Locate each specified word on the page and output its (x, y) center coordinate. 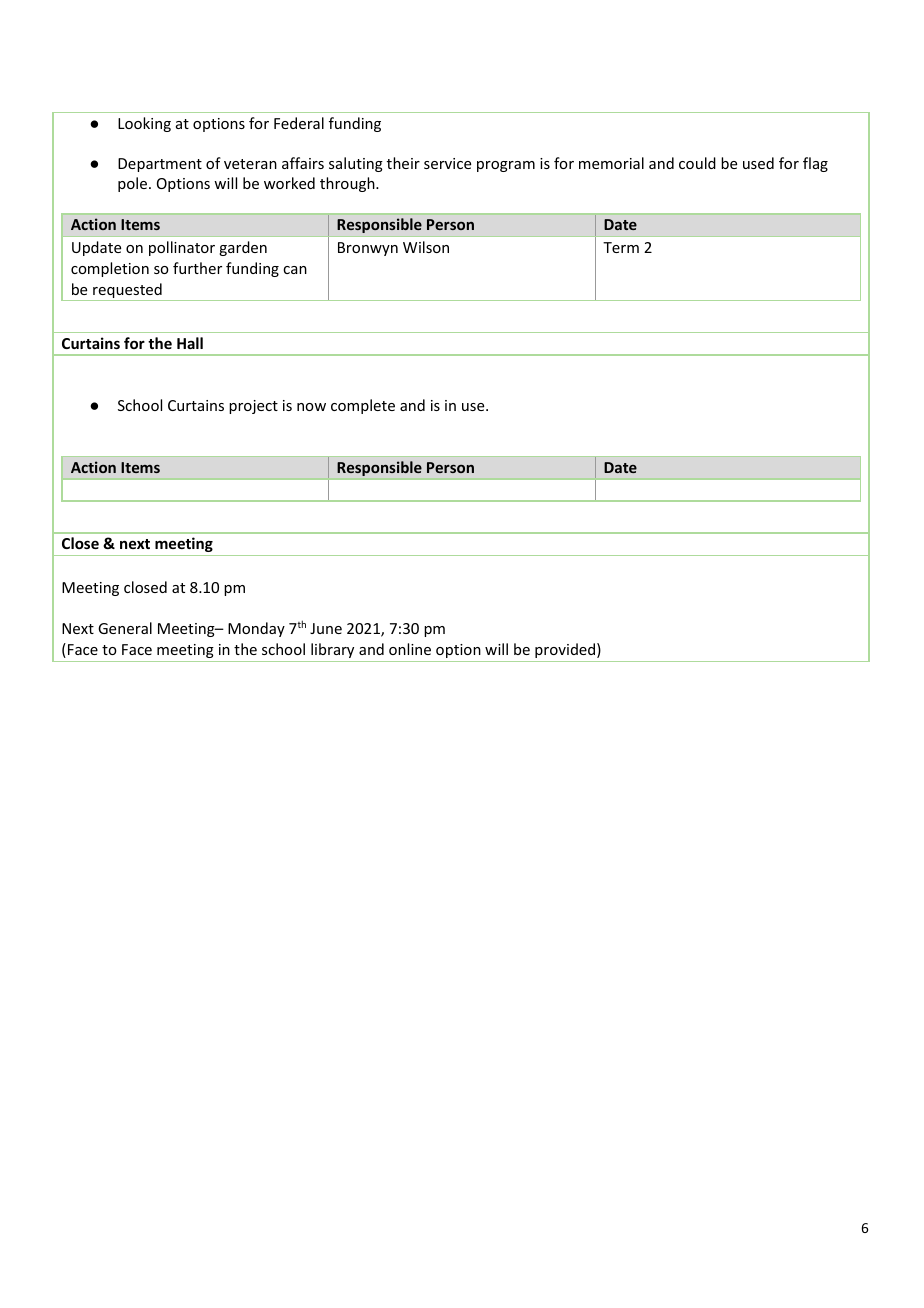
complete (363, 406)
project (253, 407)
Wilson (426, 247)
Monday (256, 629)
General (125, 628)
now (311, 407)
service (447, 163)
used (758, 163)
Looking (144, 124)
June (326, 628)
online (410, 649)
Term (621, 247)
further (197, 268)
